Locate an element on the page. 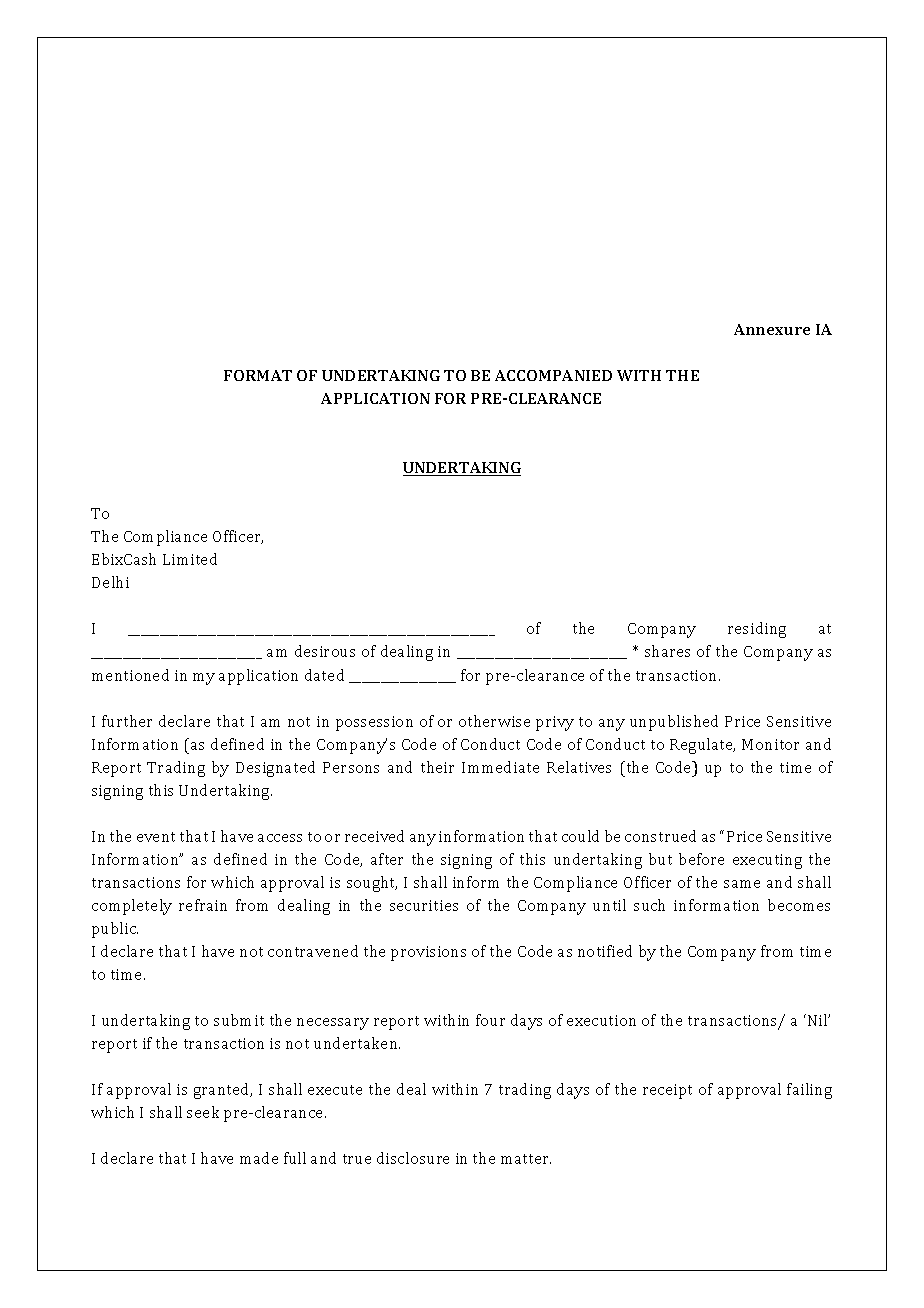 Image resolution: width=924 pixels, height=1308 pixels. Delhi is located at coordinates (110, 582).
